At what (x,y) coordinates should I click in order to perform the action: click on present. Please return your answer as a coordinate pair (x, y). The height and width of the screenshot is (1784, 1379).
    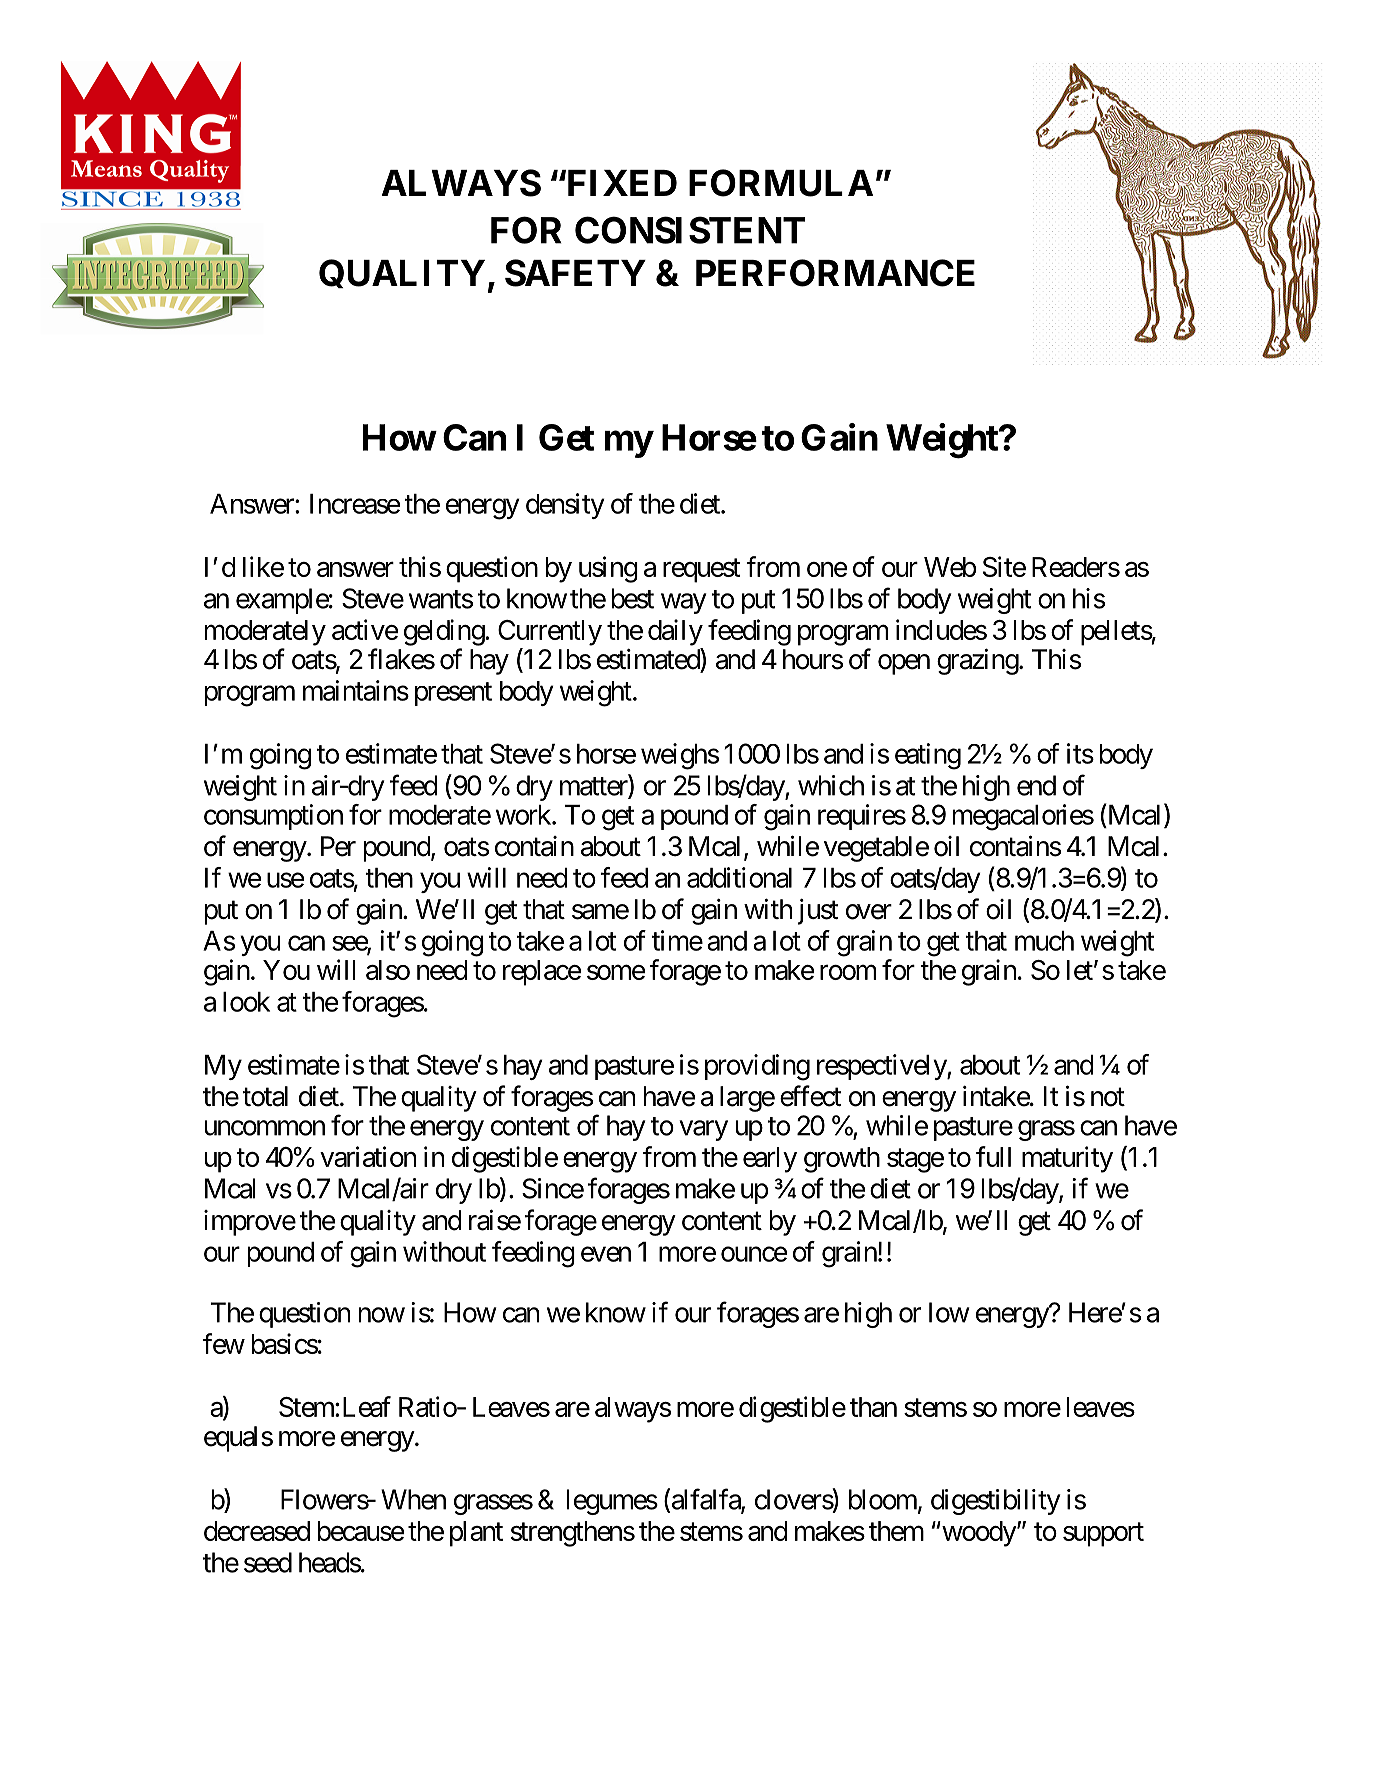
    Looking at the image, I should click on (453, 694).
